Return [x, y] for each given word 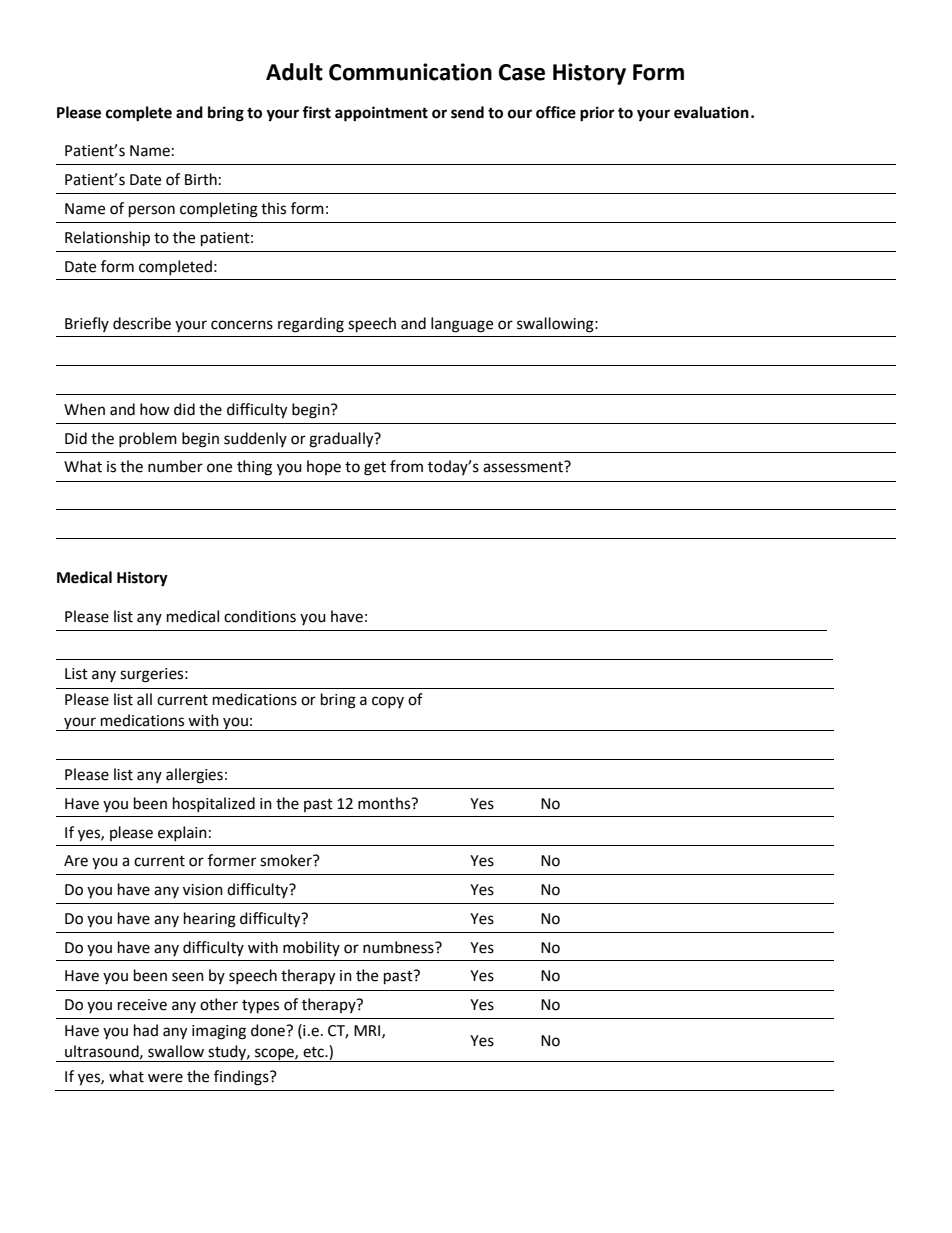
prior [597, 114]
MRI [368, 1031]
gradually [342, 440]
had [146, 1030]
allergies [194, 776]
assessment [524, 467]
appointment [381, 114]
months [385, 803]
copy [388, 702]
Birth [201, 179]
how [155, 409]
